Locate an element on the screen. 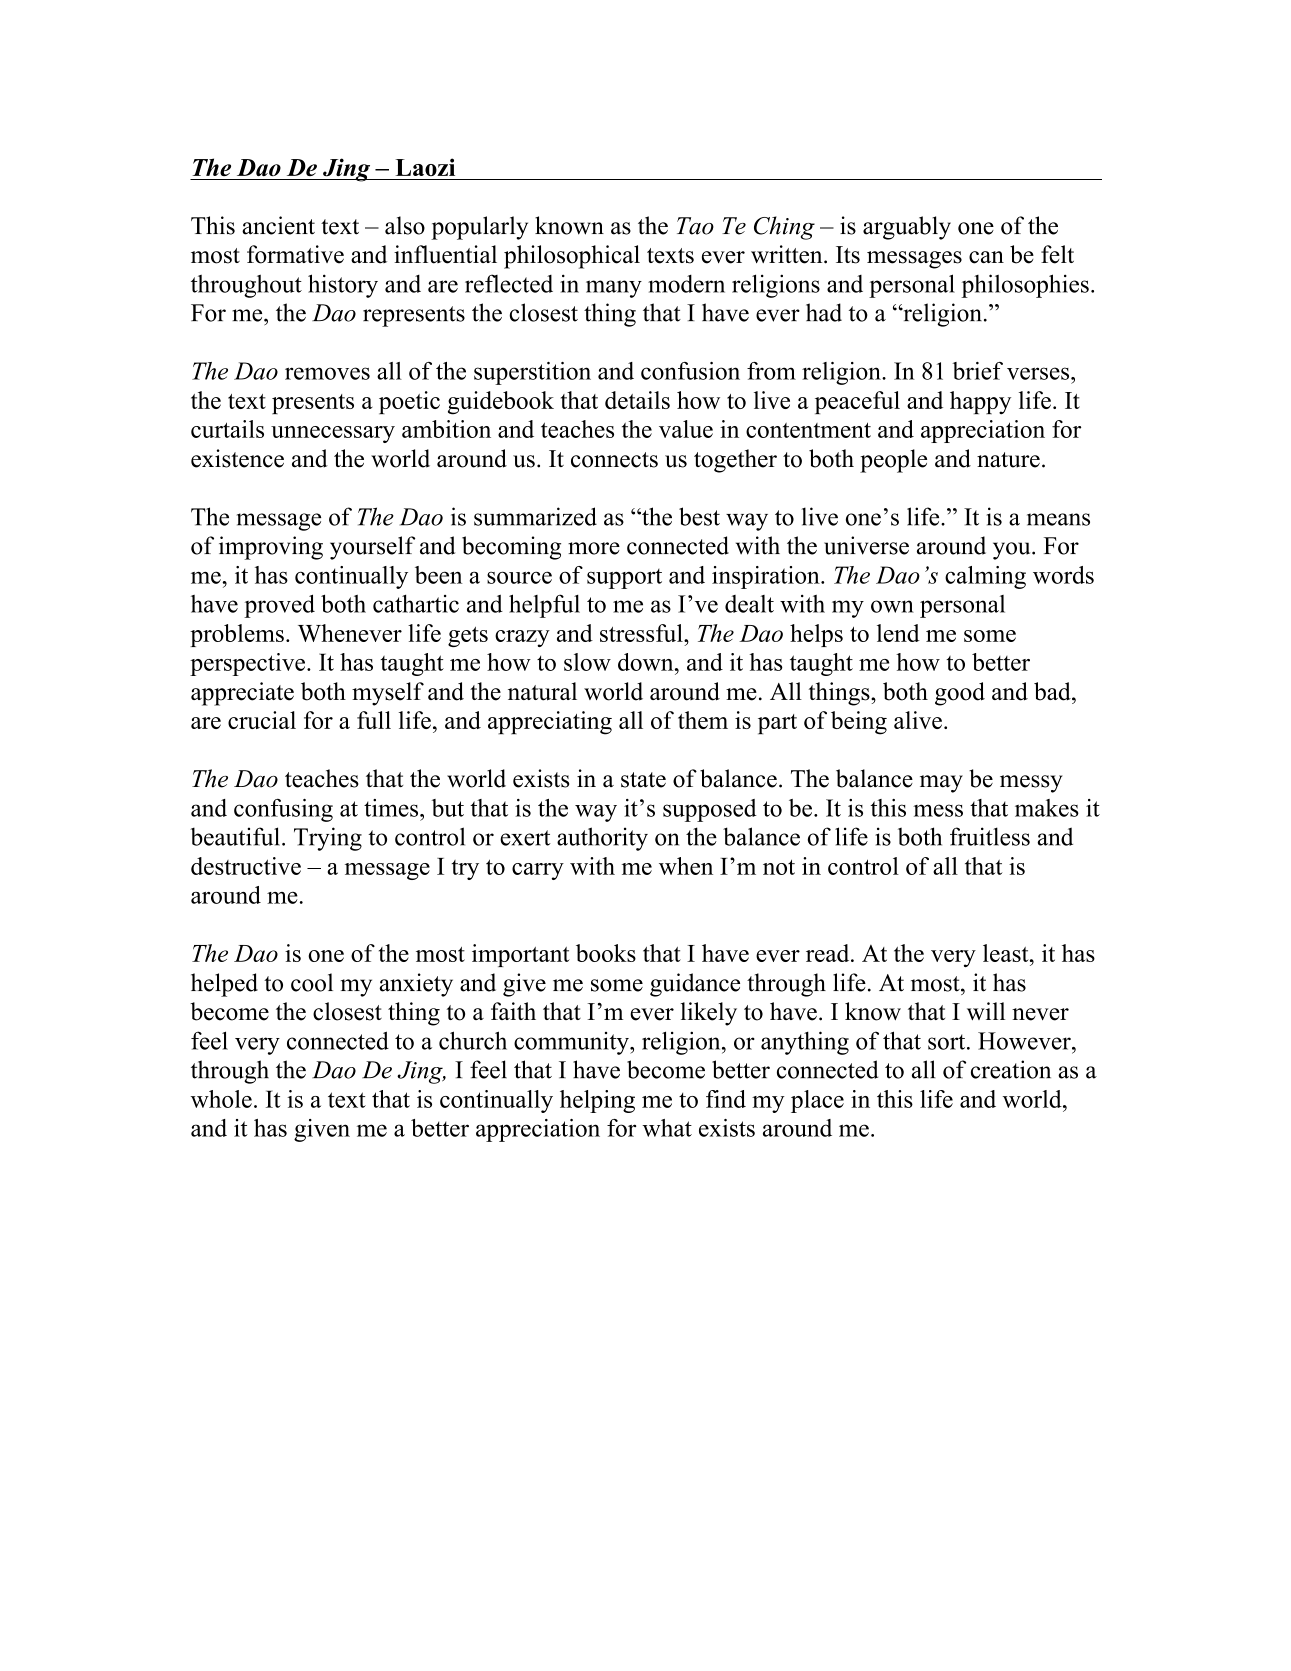 The image size is (1291, 1671). whole is located at coordinates (221, 1099).
